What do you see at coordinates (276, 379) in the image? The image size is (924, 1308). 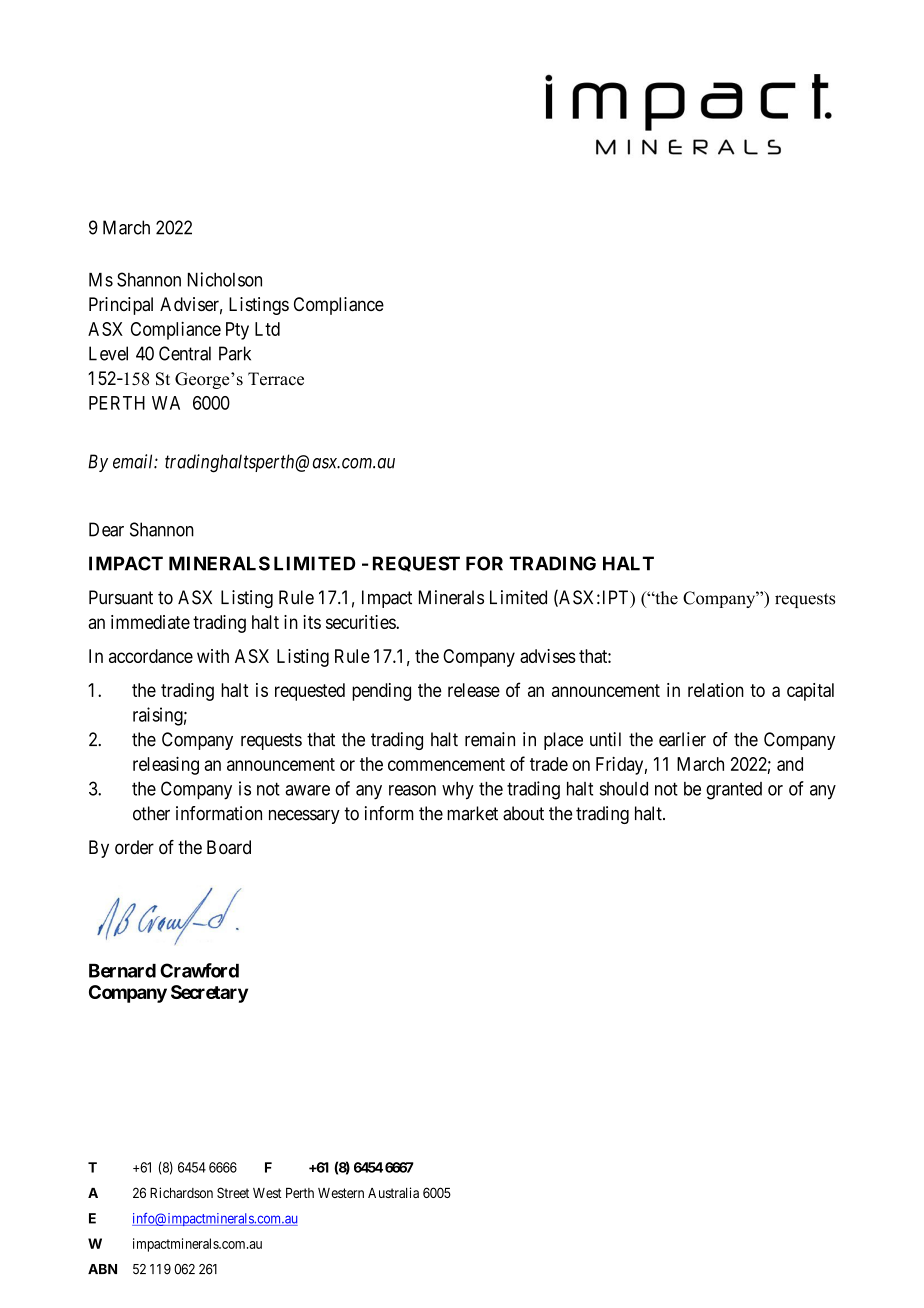 I see `Terrace` at bounding box center [276, 379].
